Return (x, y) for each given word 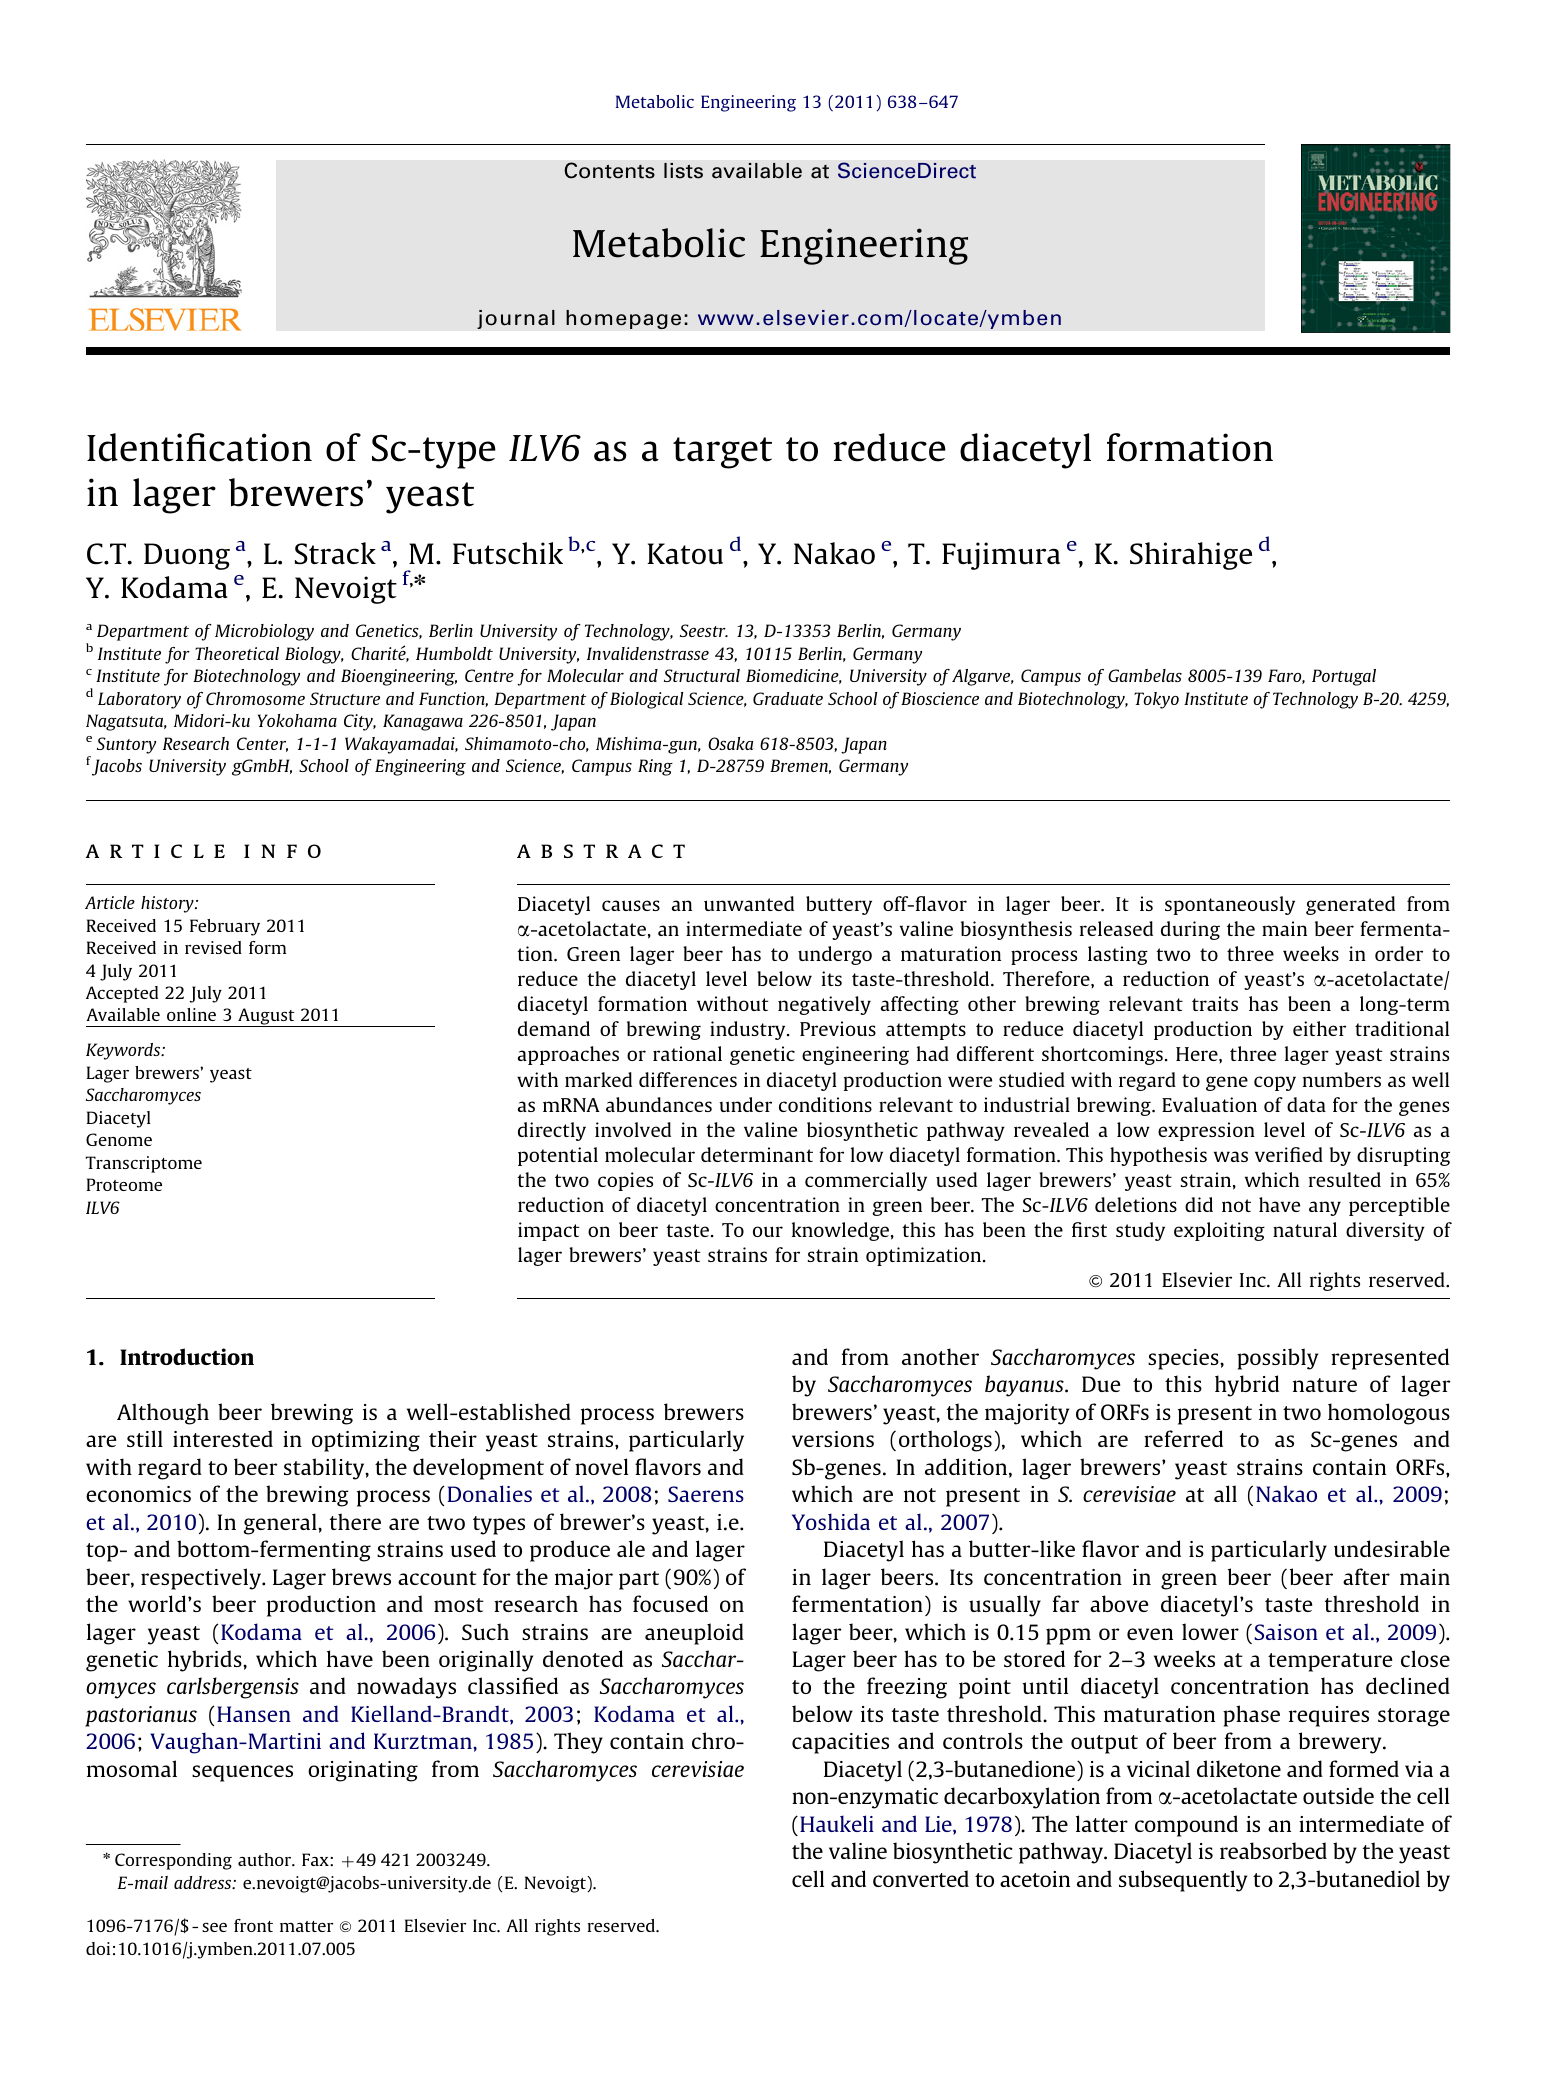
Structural (702, 675)
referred (1183, 1438)
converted (921, 1878)
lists (683, 171)
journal (516, 319)
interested (223, 1438)
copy (1275, 1083)
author (266, 1859)
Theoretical (237, 653)
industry (749, 1030)
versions (833, 1439)
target (722, 453)
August (266, 1017)
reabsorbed (1273, 1850)
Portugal (1344, 677)
